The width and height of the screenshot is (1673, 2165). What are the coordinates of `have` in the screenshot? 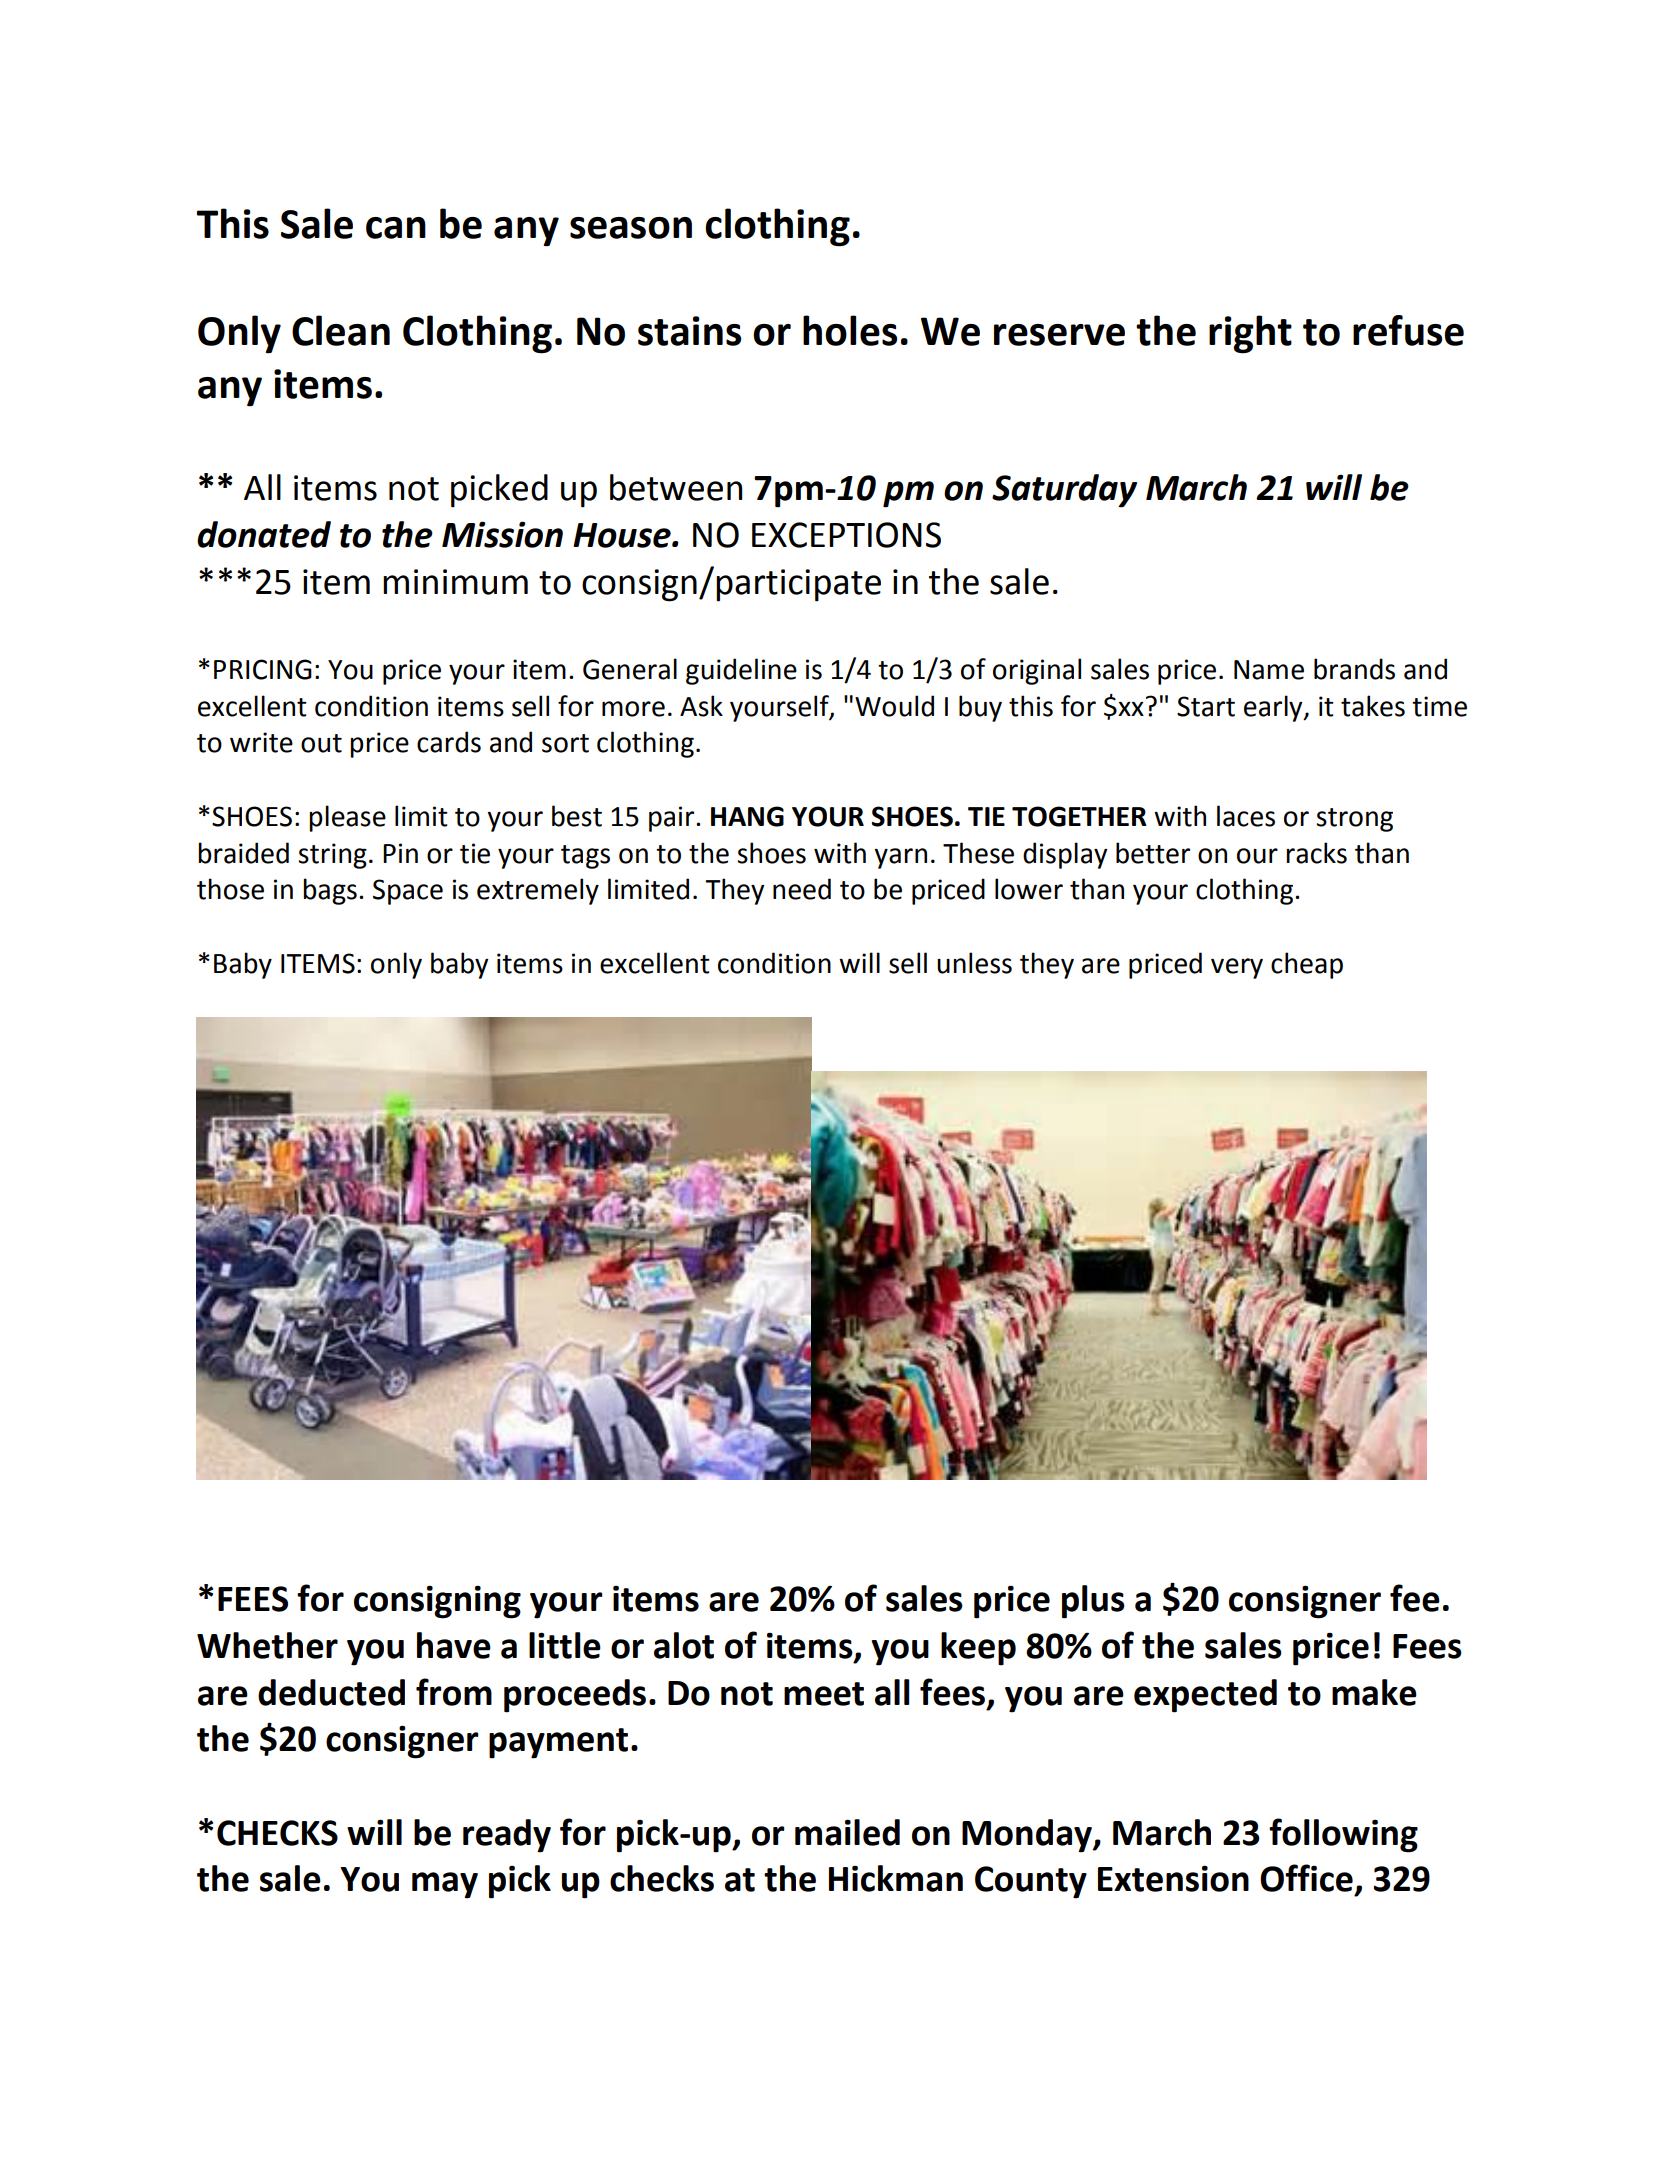 It's located at (454, 1645).
